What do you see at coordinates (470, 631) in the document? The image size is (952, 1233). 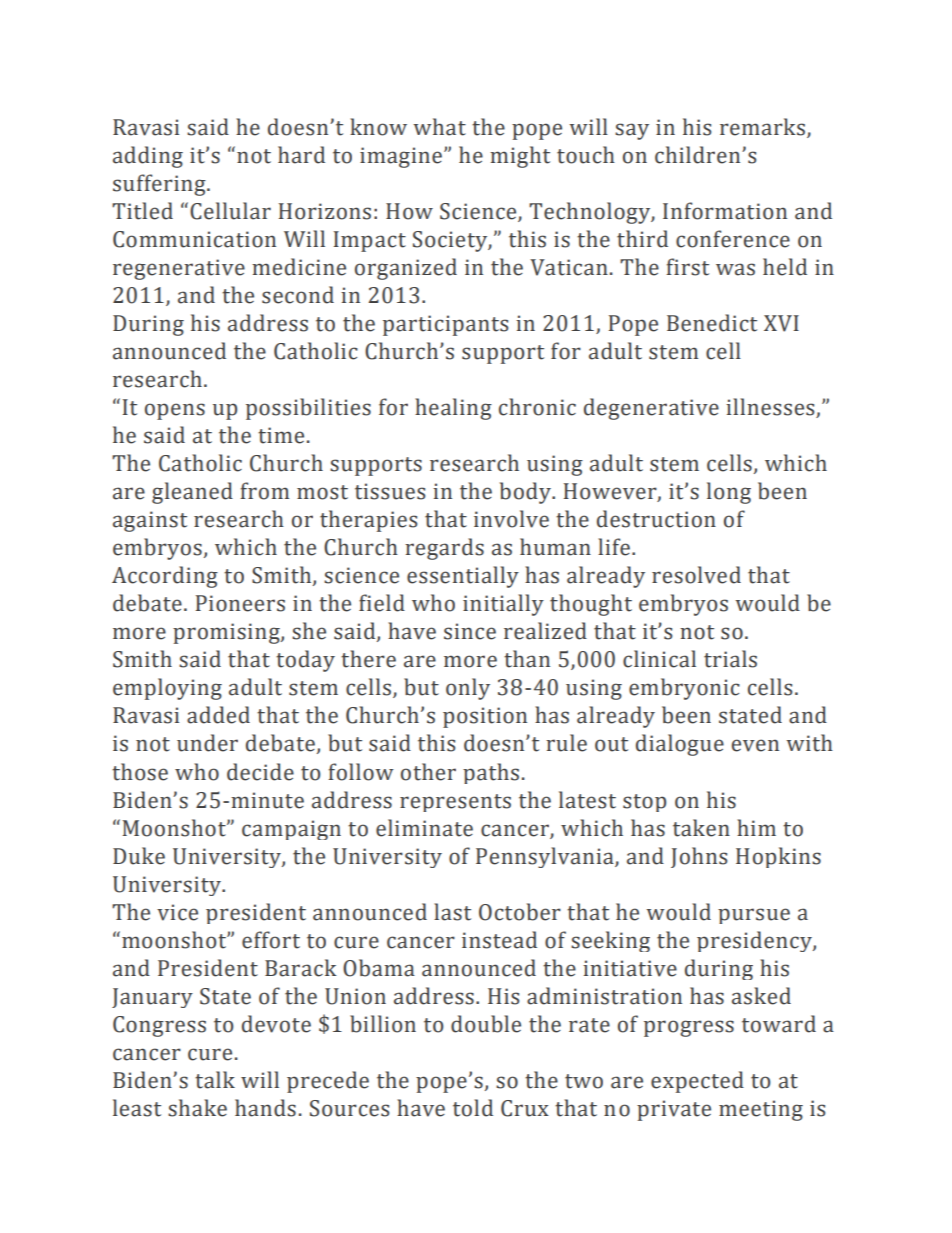 I see `since` at bounding box center [470, 631].
